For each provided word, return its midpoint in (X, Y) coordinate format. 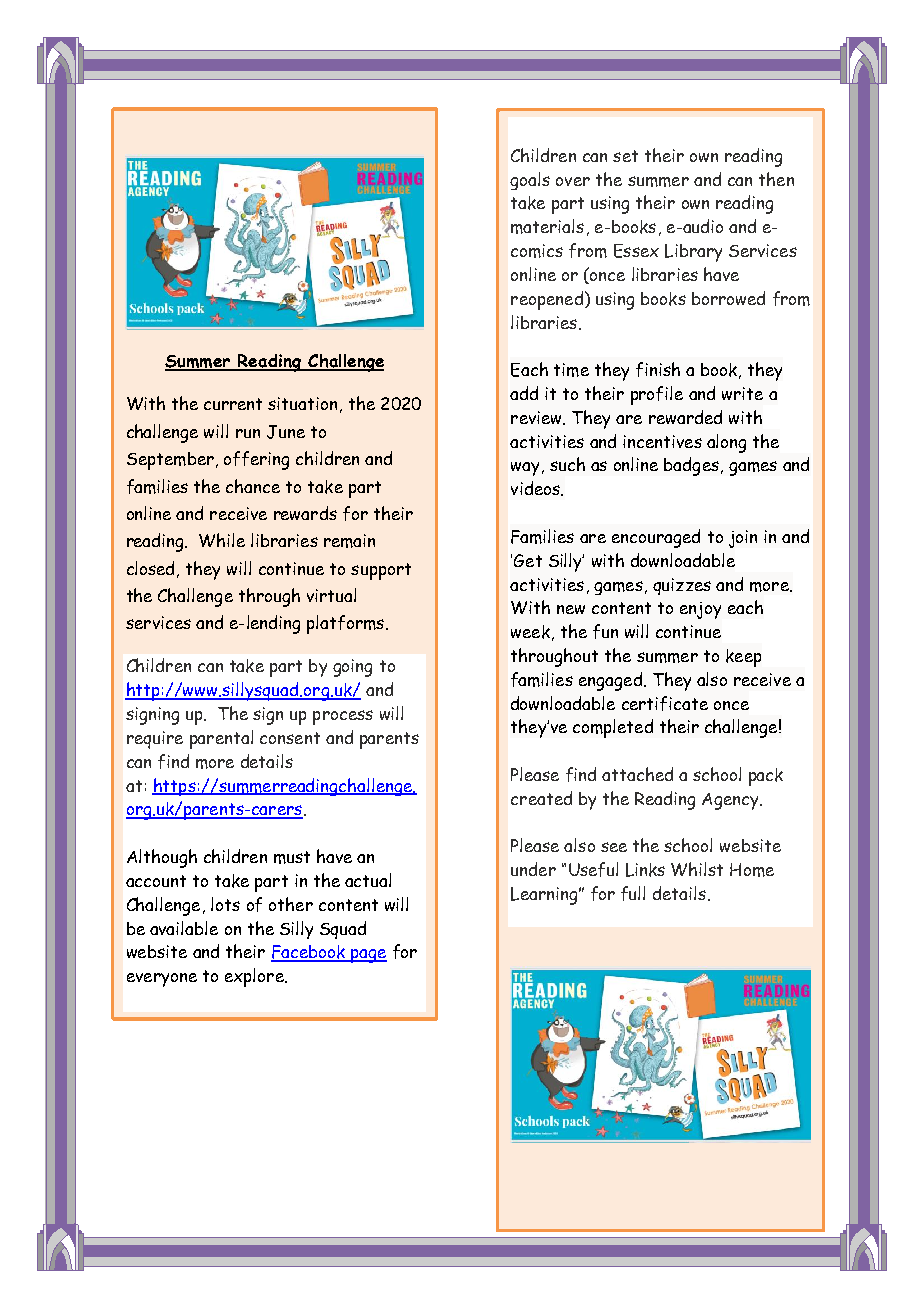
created (541, 798)
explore (255, 977)
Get (528, 560)
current (233, 404)
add (524, 393)
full (633, 893)
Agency (731, 801)
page (368, 956)
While (222, 540)
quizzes (682, 586)
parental (221, 739)
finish (658, 369)
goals (530, 181)
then (776, 179)
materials (547, 226)
